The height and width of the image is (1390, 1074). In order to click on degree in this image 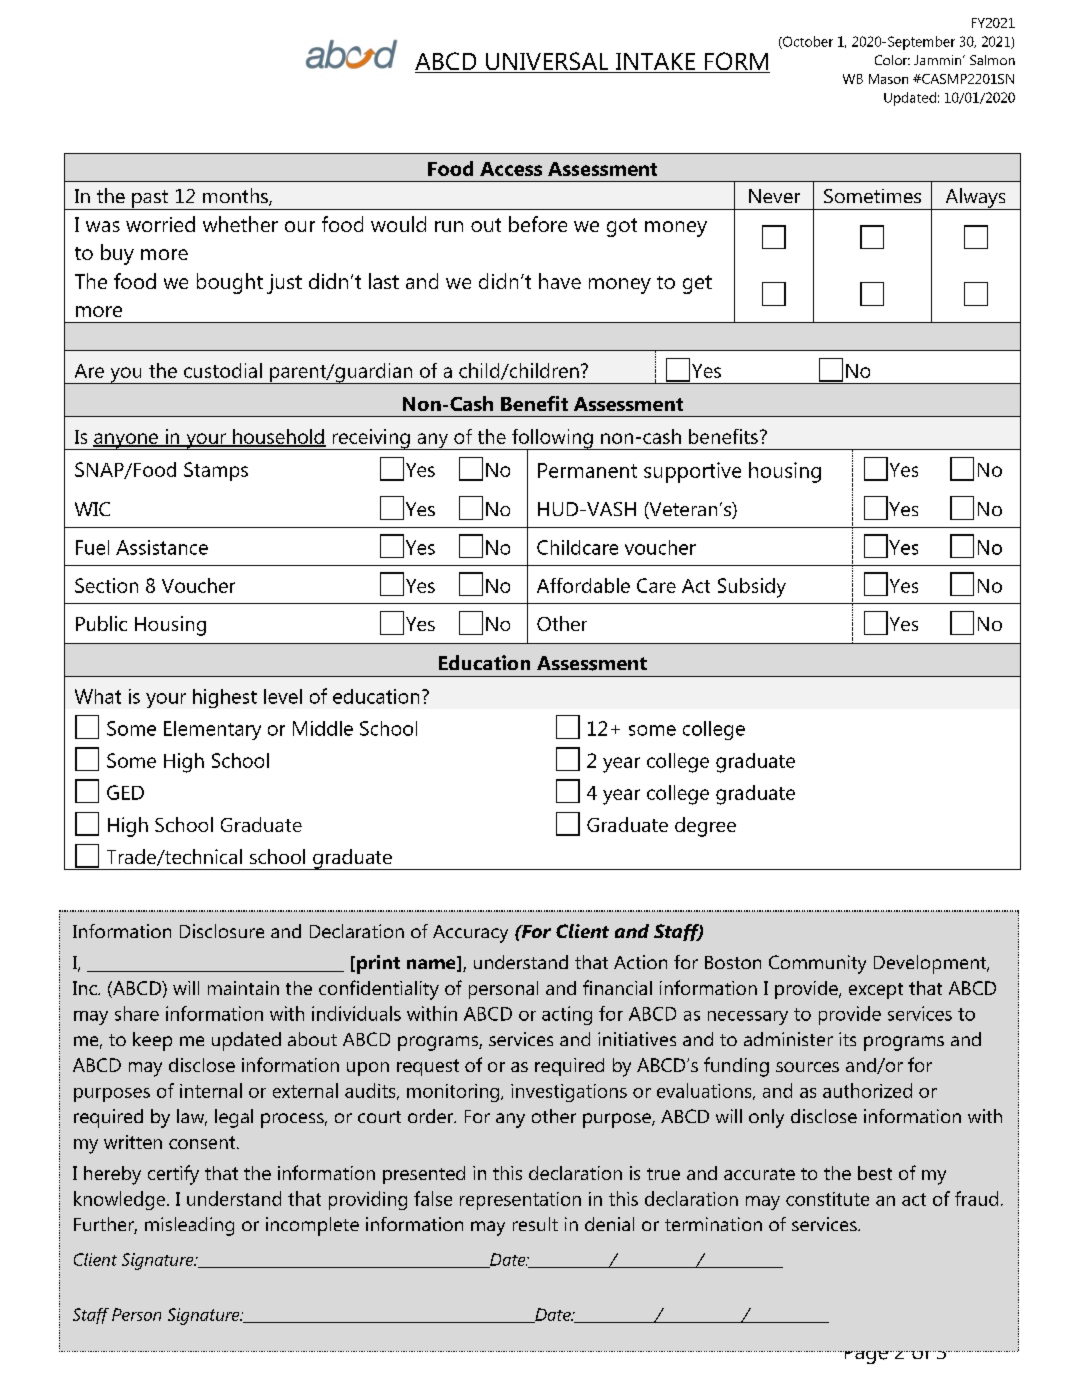, I will do `click(705, 827)`.
